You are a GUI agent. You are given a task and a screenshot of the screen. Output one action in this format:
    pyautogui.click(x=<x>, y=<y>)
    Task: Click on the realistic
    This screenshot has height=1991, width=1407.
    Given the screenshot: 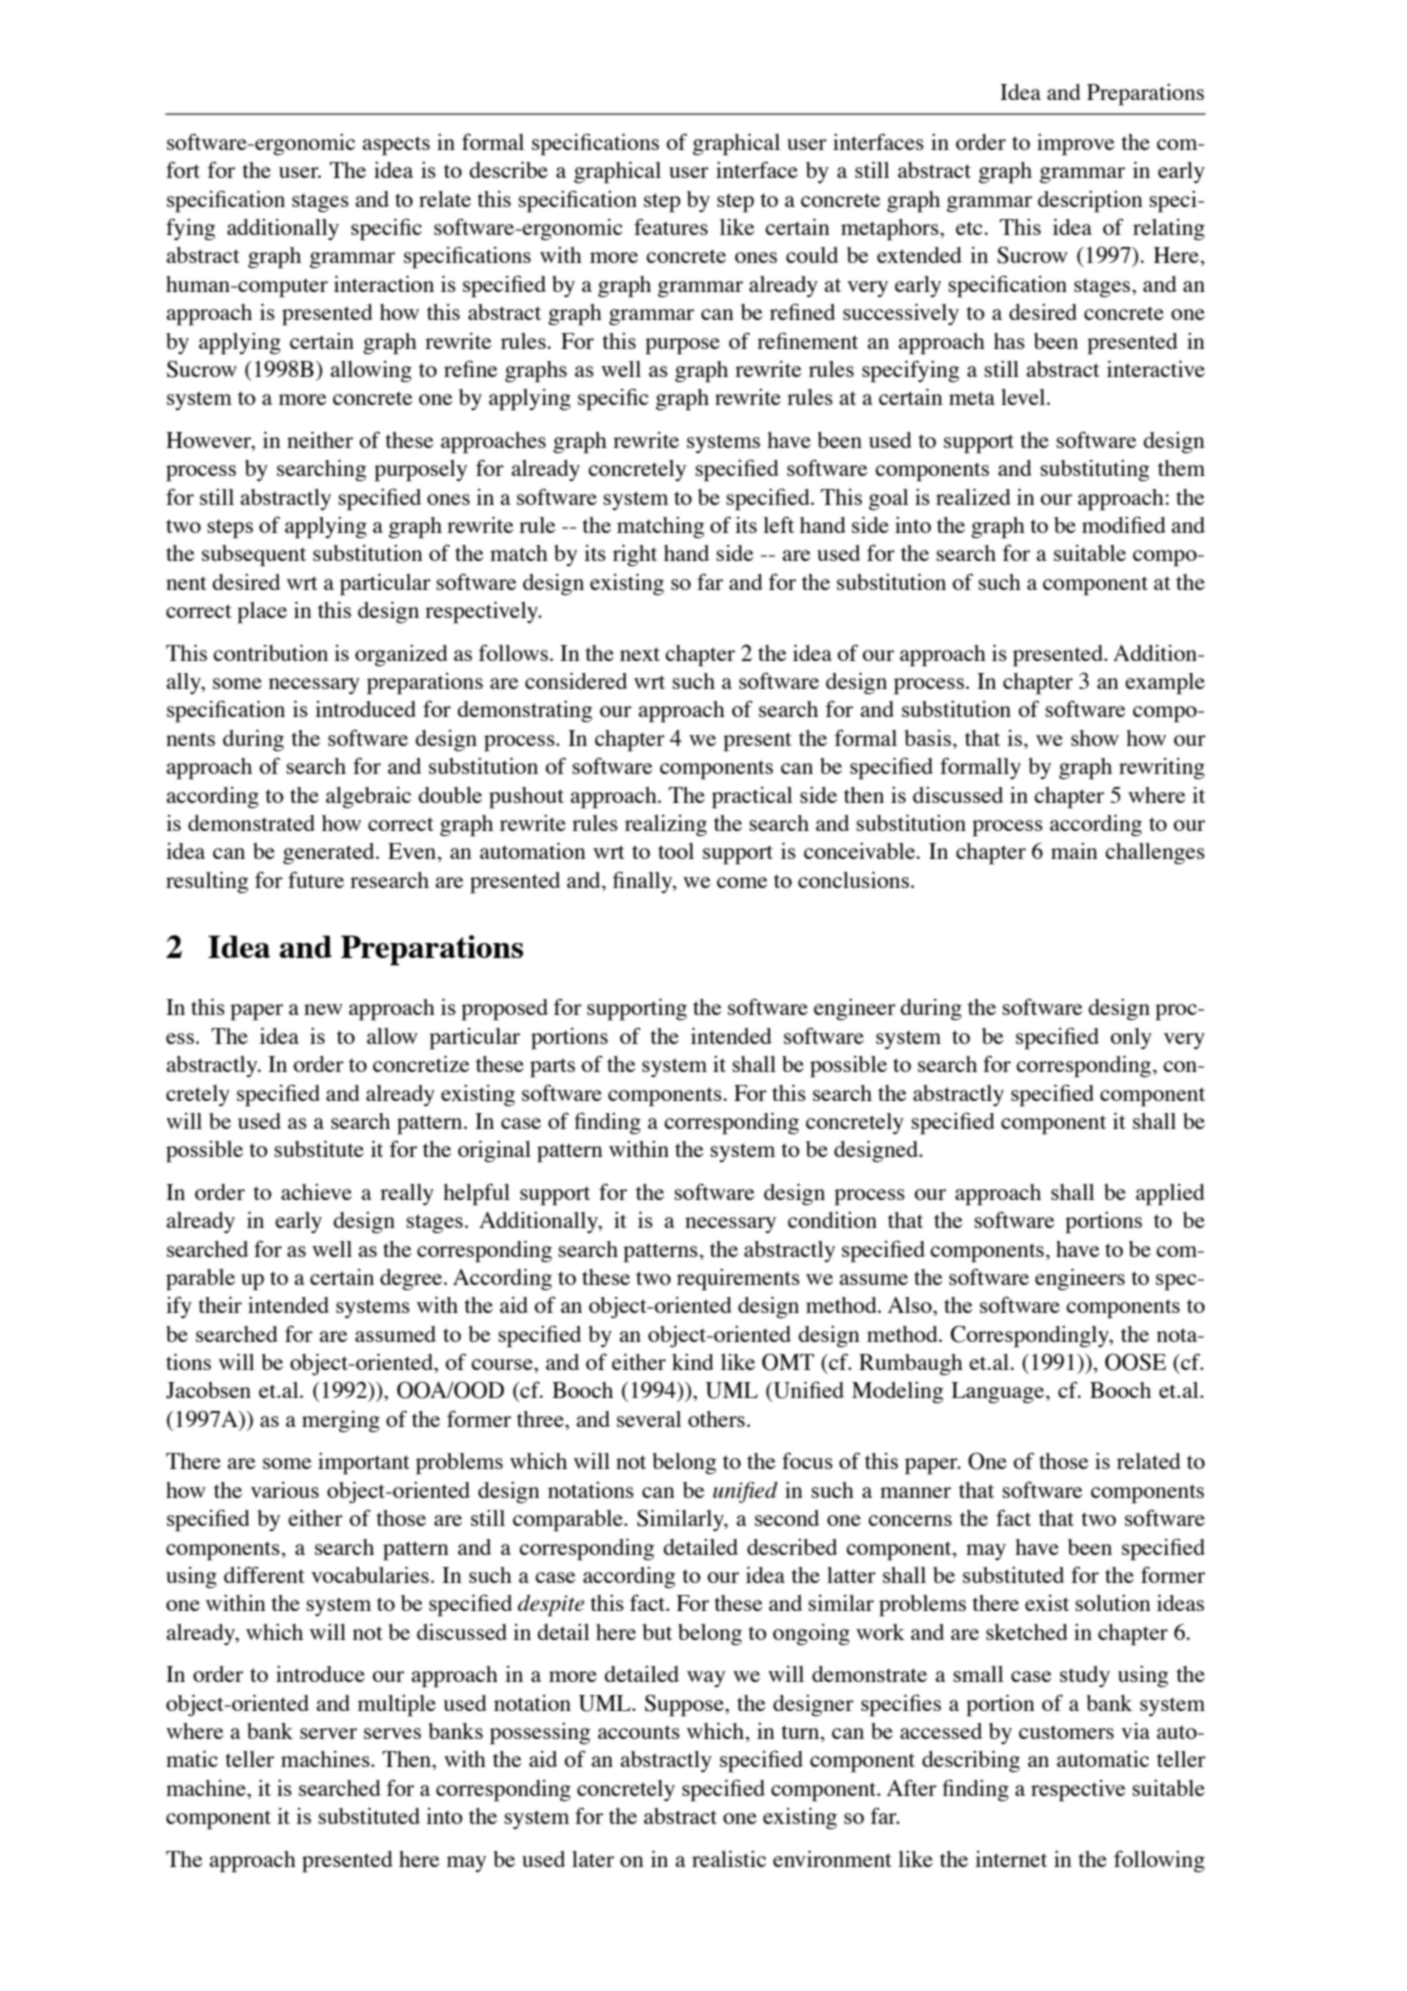 What is the action you would take?
    pyautogui.click(x=729, y=1858)
